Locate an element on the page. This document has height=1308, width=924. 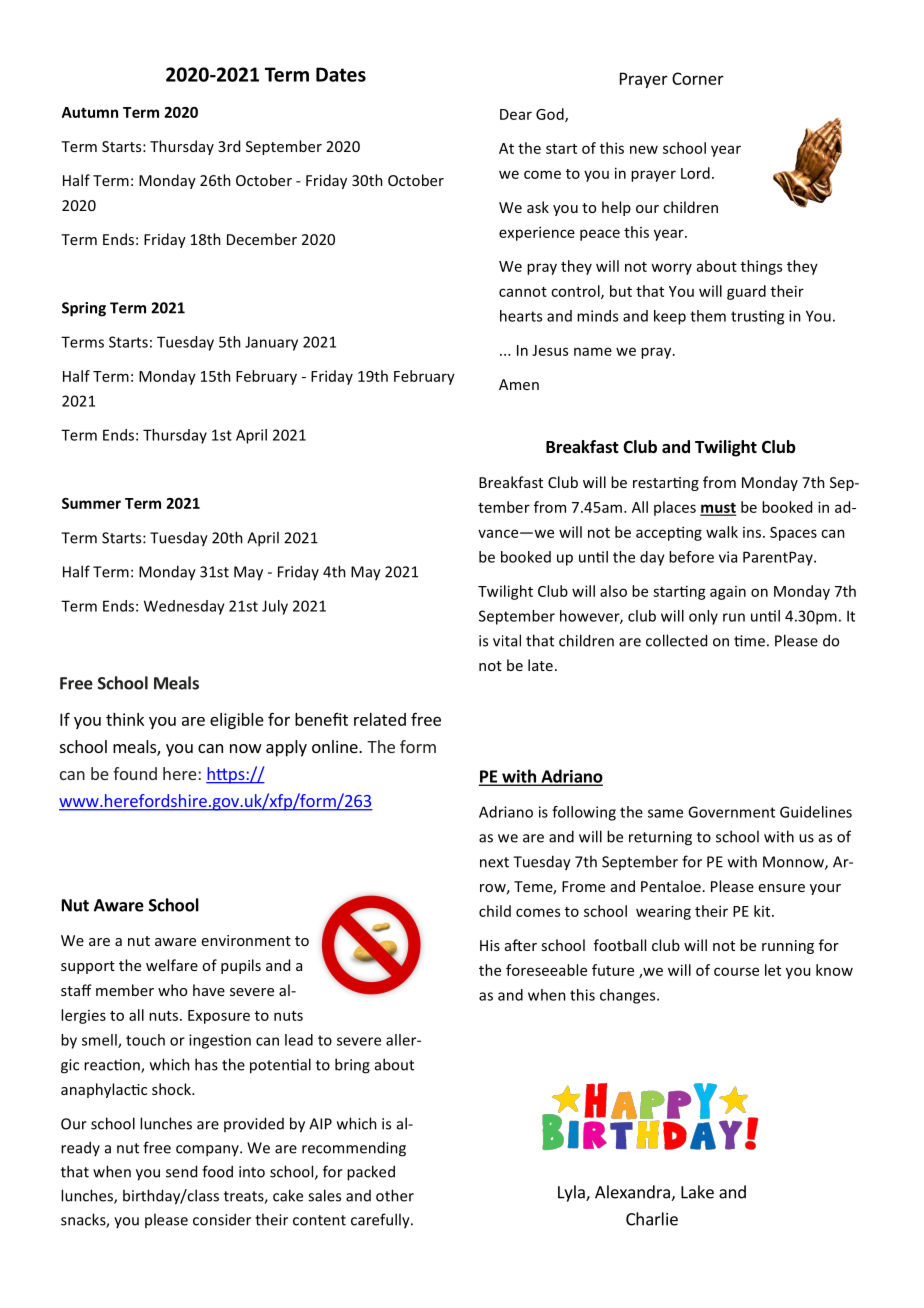
trusting is located at coordinates (757, 317).
